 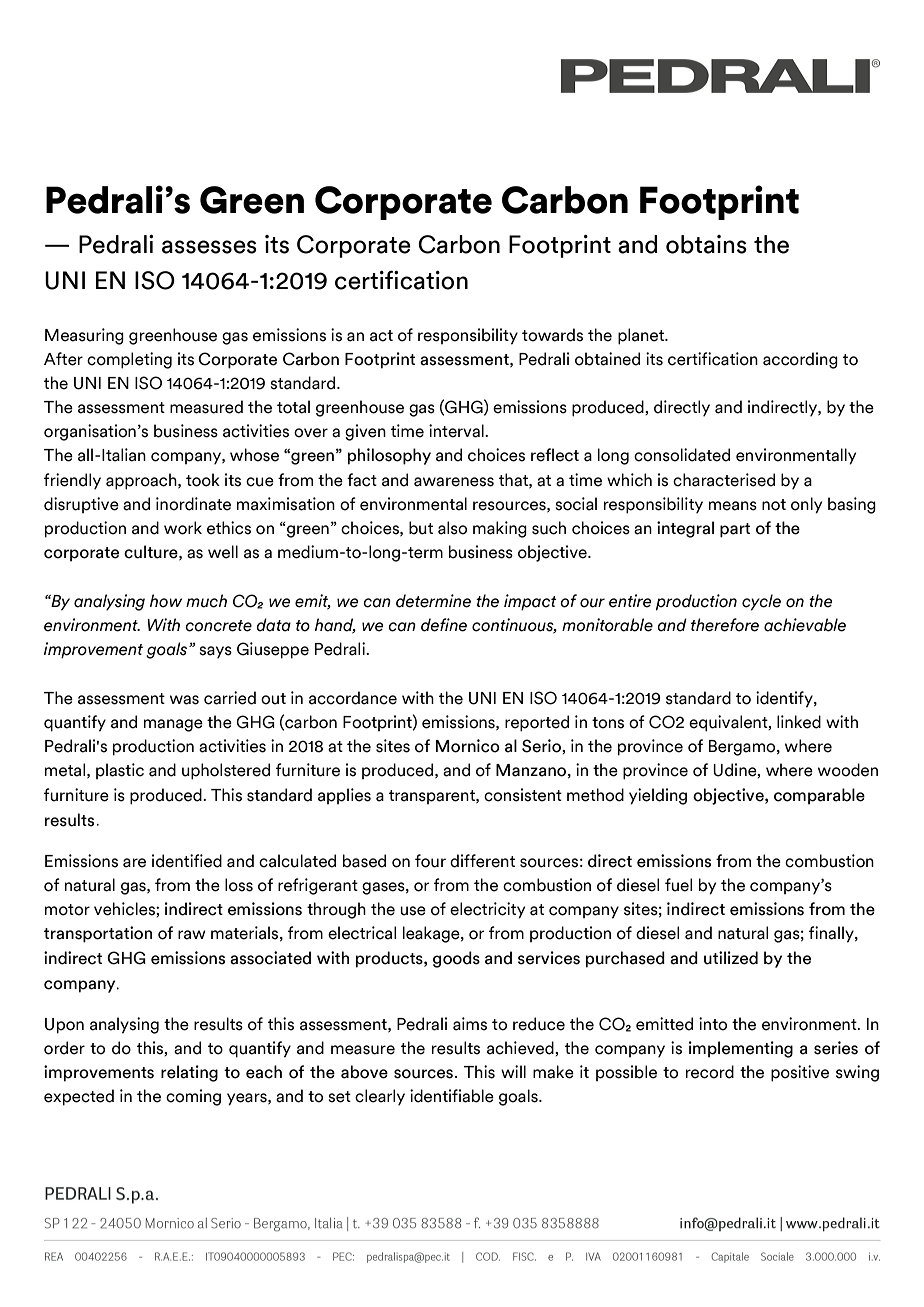 What do you see at coordinates (452, 528) in the page?
I see `also` at bounding box center [452, 528].
